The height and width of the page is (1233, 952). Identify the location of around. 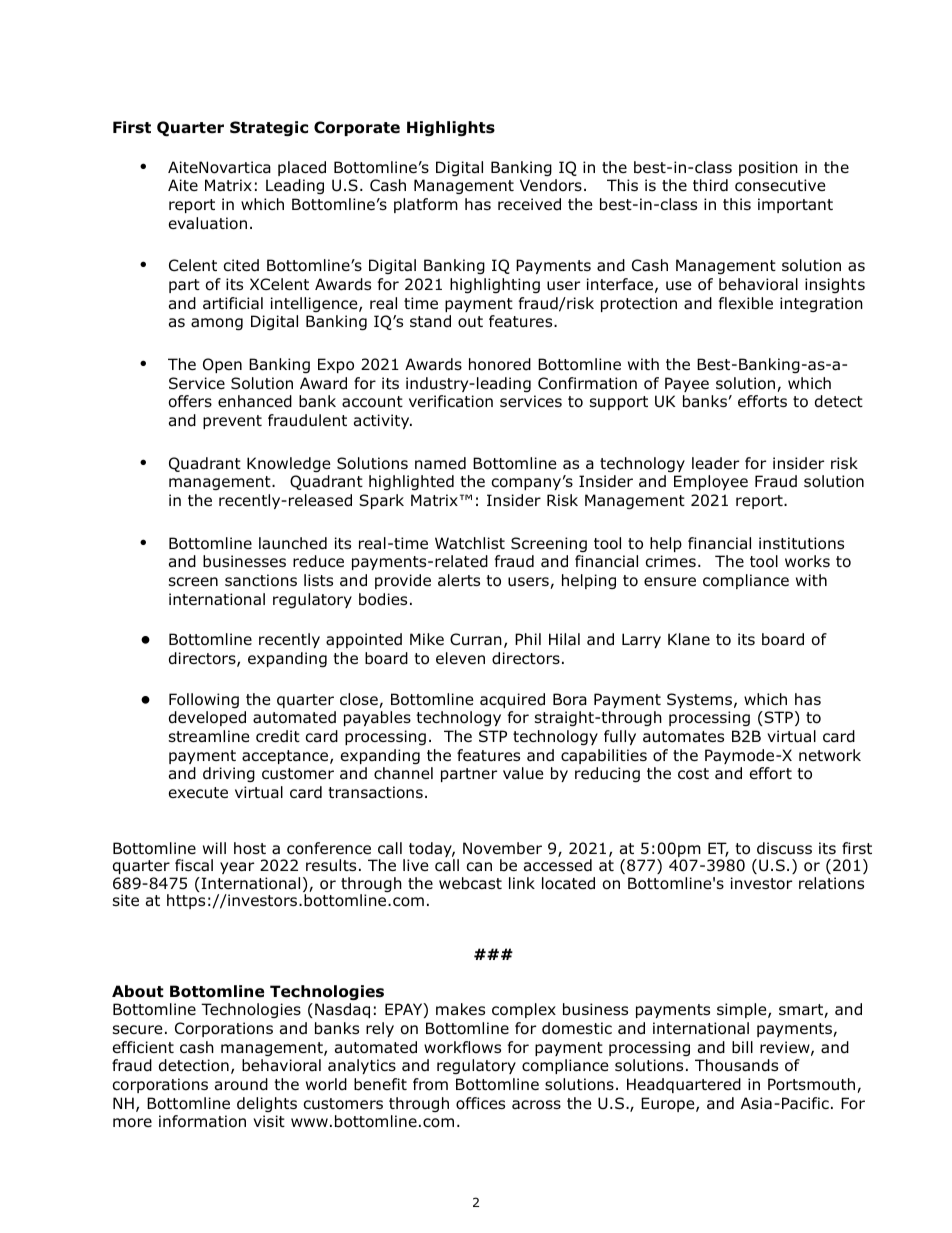
(241, 1084).
